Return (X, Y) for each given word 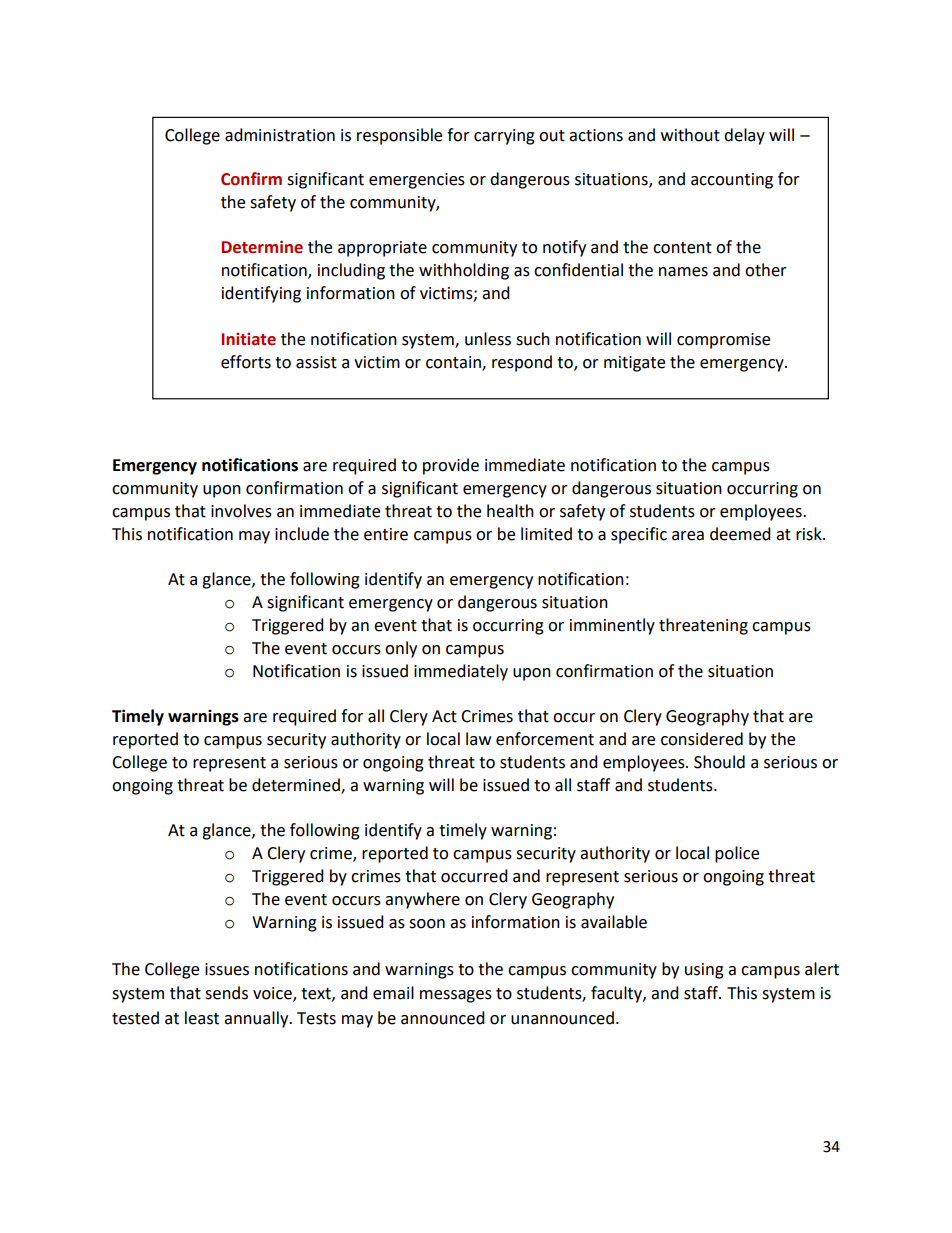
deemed (740, 534)
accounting (732, 181)
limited (546, 534)
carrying (504, 137)
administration (280, 135)
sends (226, 993)
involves (241, 511)
